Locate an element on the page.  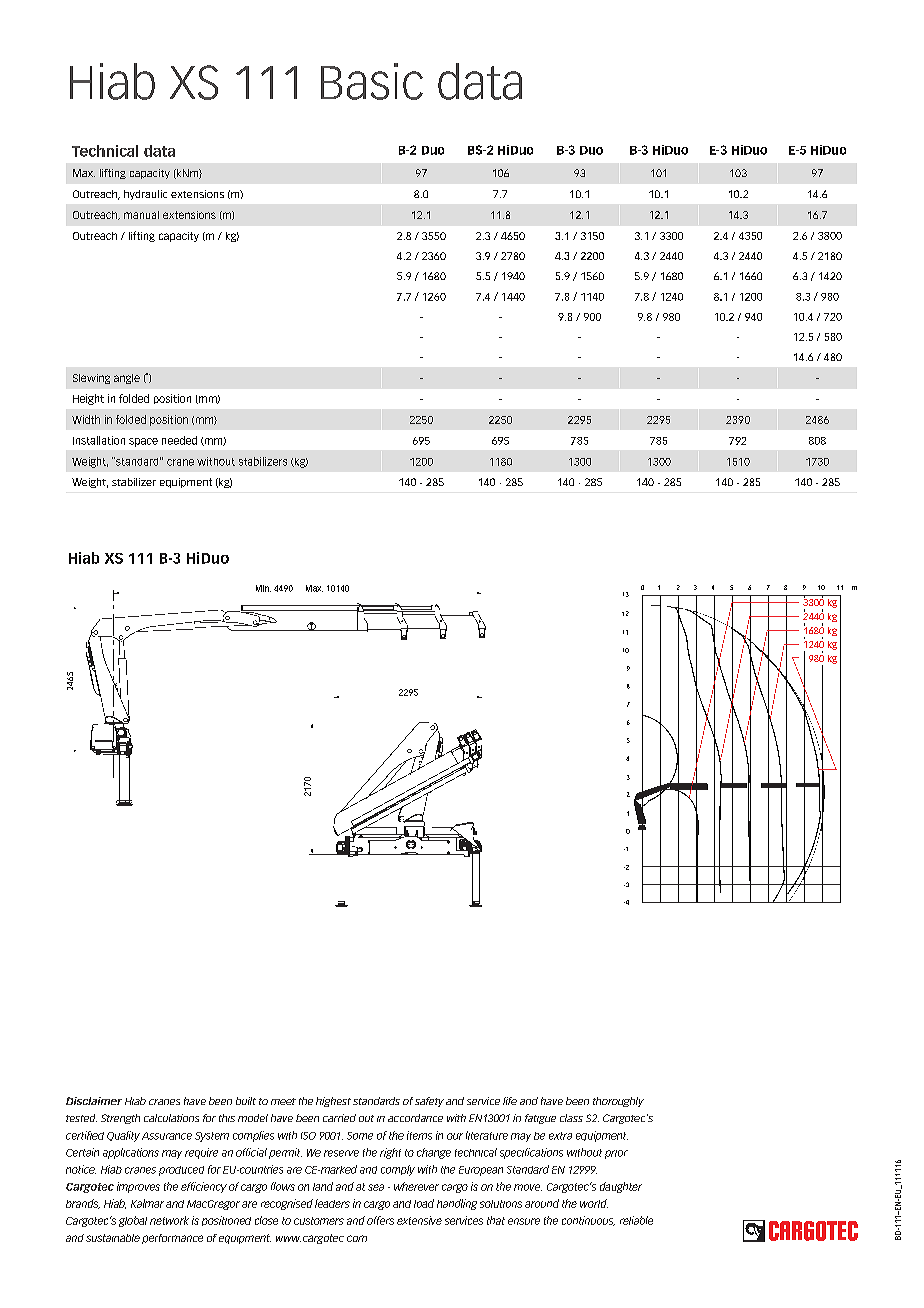
hydraulic is located at coordinates (145, 195).
